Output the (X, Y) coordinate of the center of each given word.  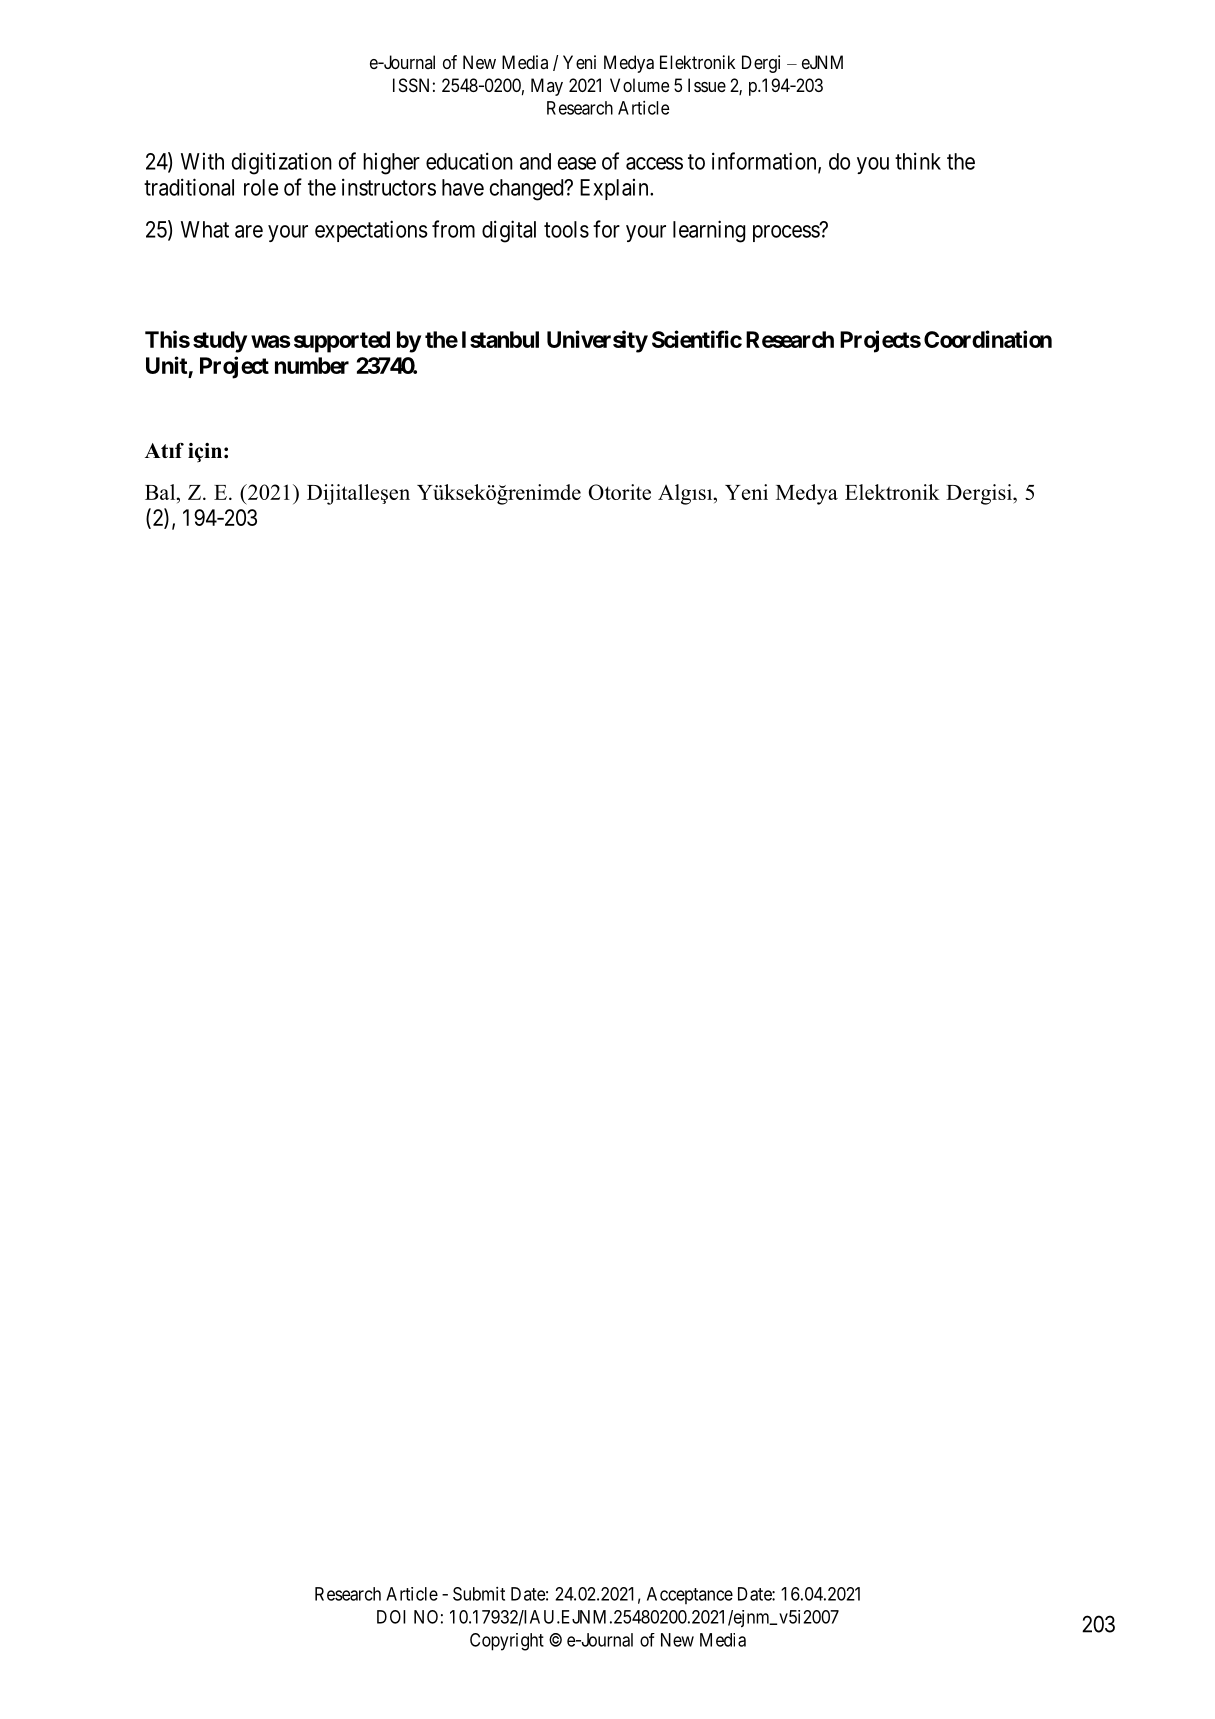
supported (342, 342)
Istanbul (500, 339)
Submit (479, 1594)
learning (709, 231)
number (312, 365)
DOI (391, 1617)
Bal (161, 492)
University (597, 341)
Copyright (507, 1642)
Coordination (988, 339)
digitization (281, 163)
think (918, 161)
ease (576, 163)
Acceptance (690, 1595)
